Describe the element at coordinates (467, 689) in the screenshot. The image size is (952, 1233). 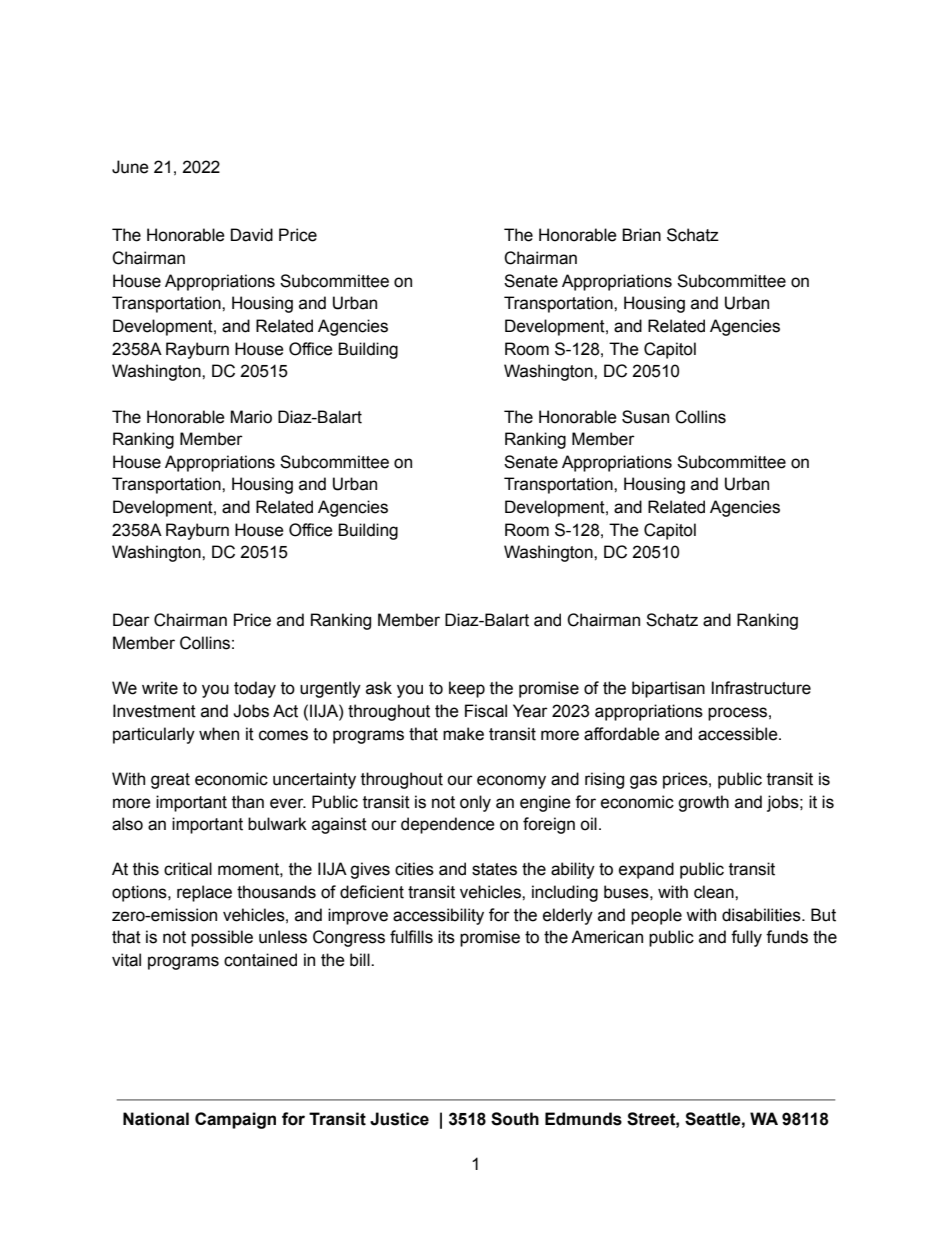
I see `keep` at that location.
